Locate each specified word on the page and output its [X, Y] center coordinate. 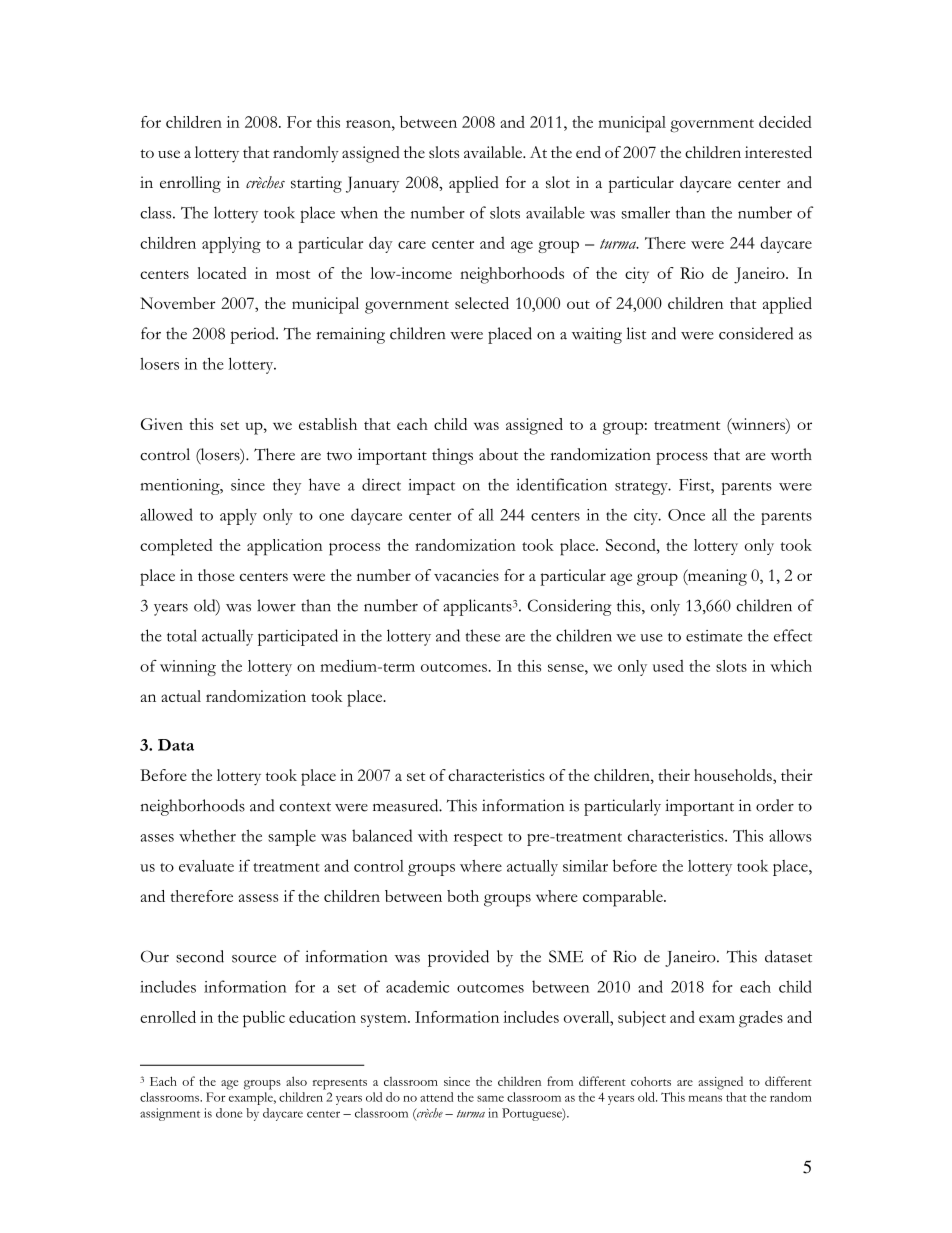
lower [276, 605]
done [229, 1113]
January [372, 184]
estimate [714, 636]
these [483, 635]
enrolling [190, 184]
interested [778, 152]
